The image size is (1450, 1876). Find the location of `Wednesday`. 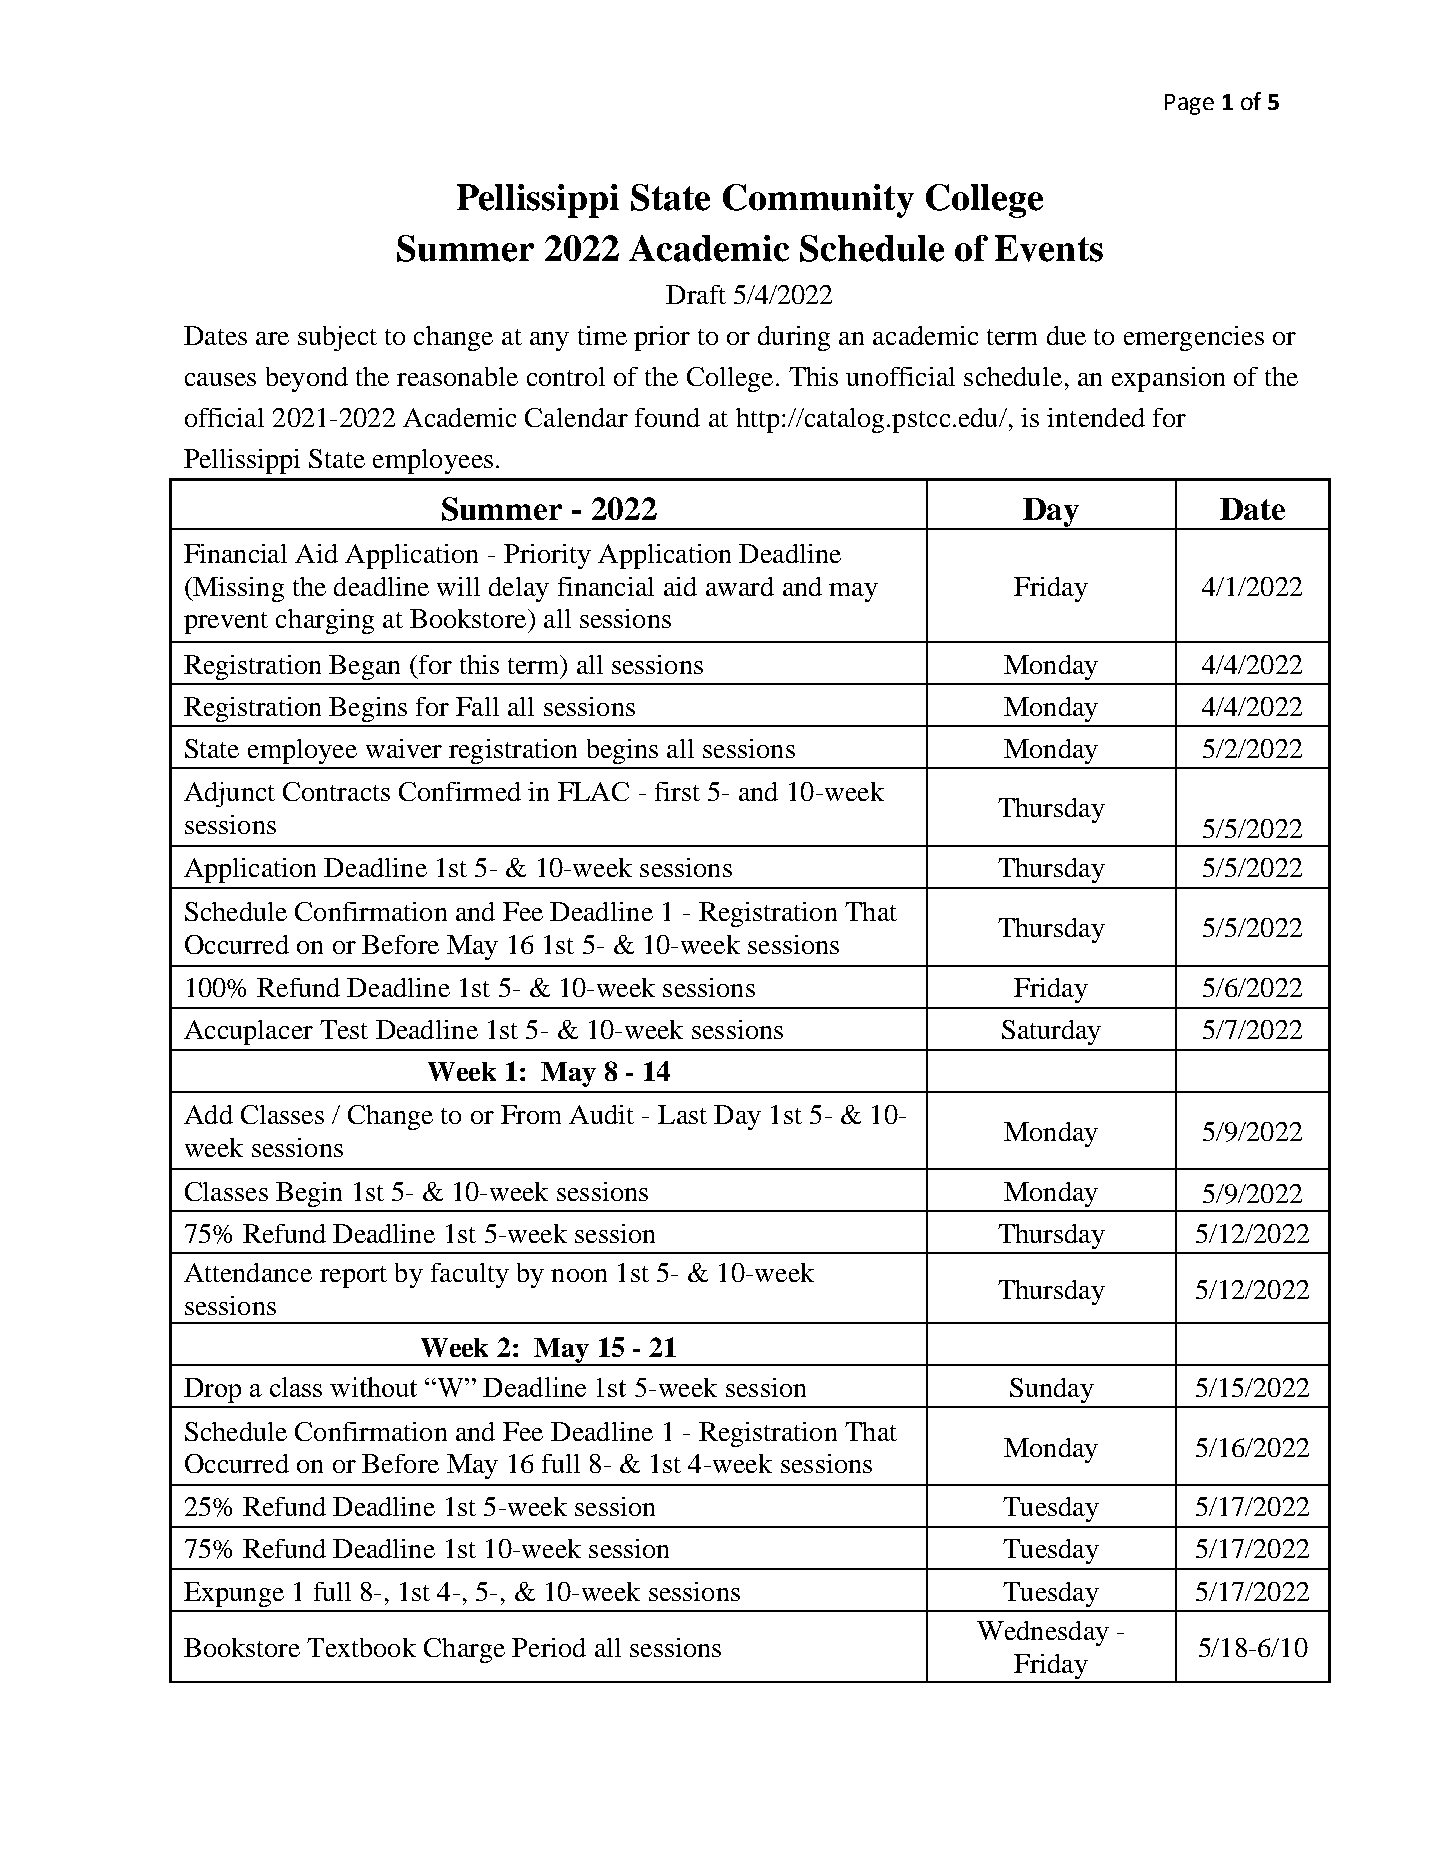

Wednesday is located at coordinates (1043, 1633).
